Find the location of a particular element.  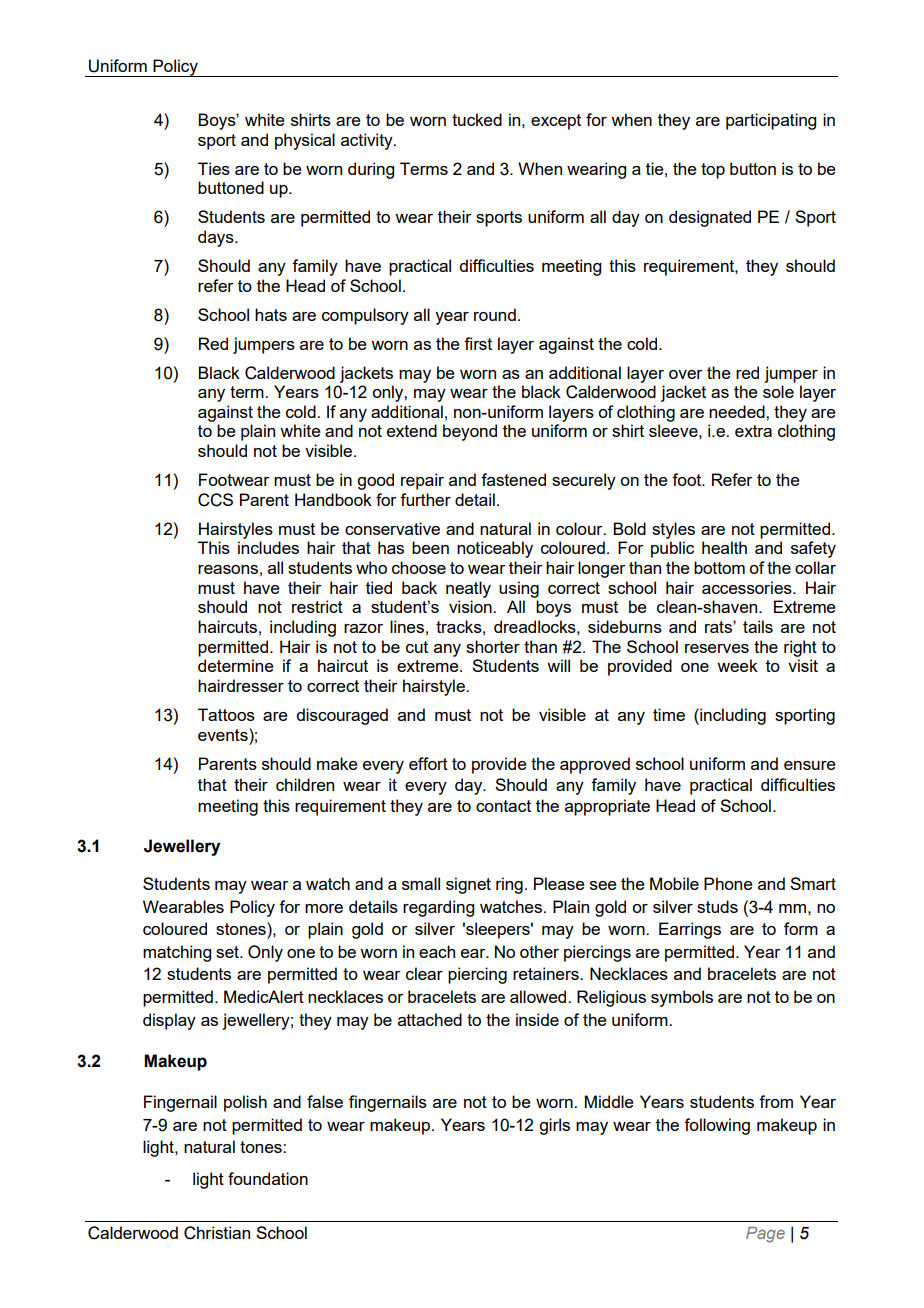

set is located at coordinates (228, 952).
